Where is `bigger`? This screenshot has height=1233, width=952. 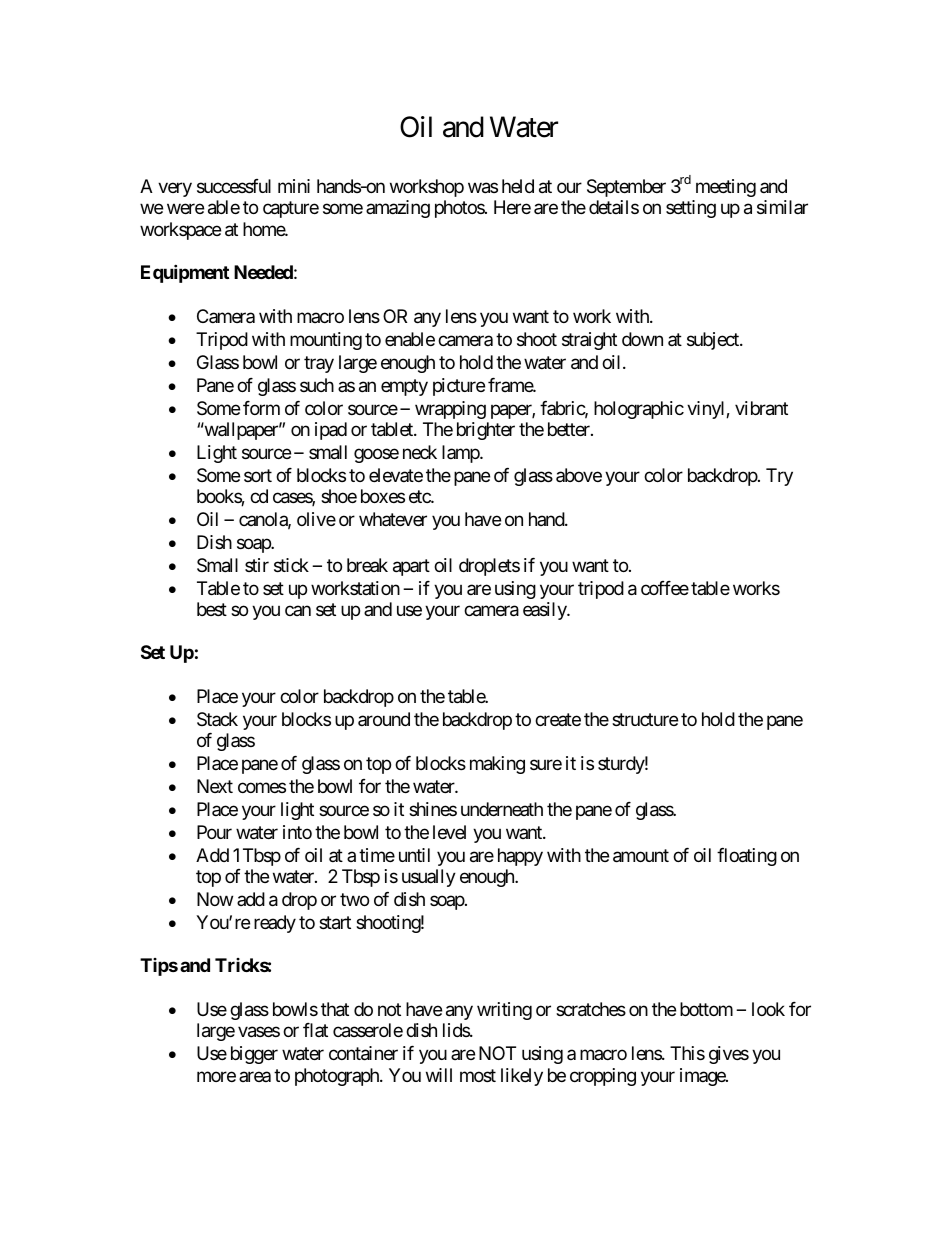
bigger is located at coordinates (254, 1055).
